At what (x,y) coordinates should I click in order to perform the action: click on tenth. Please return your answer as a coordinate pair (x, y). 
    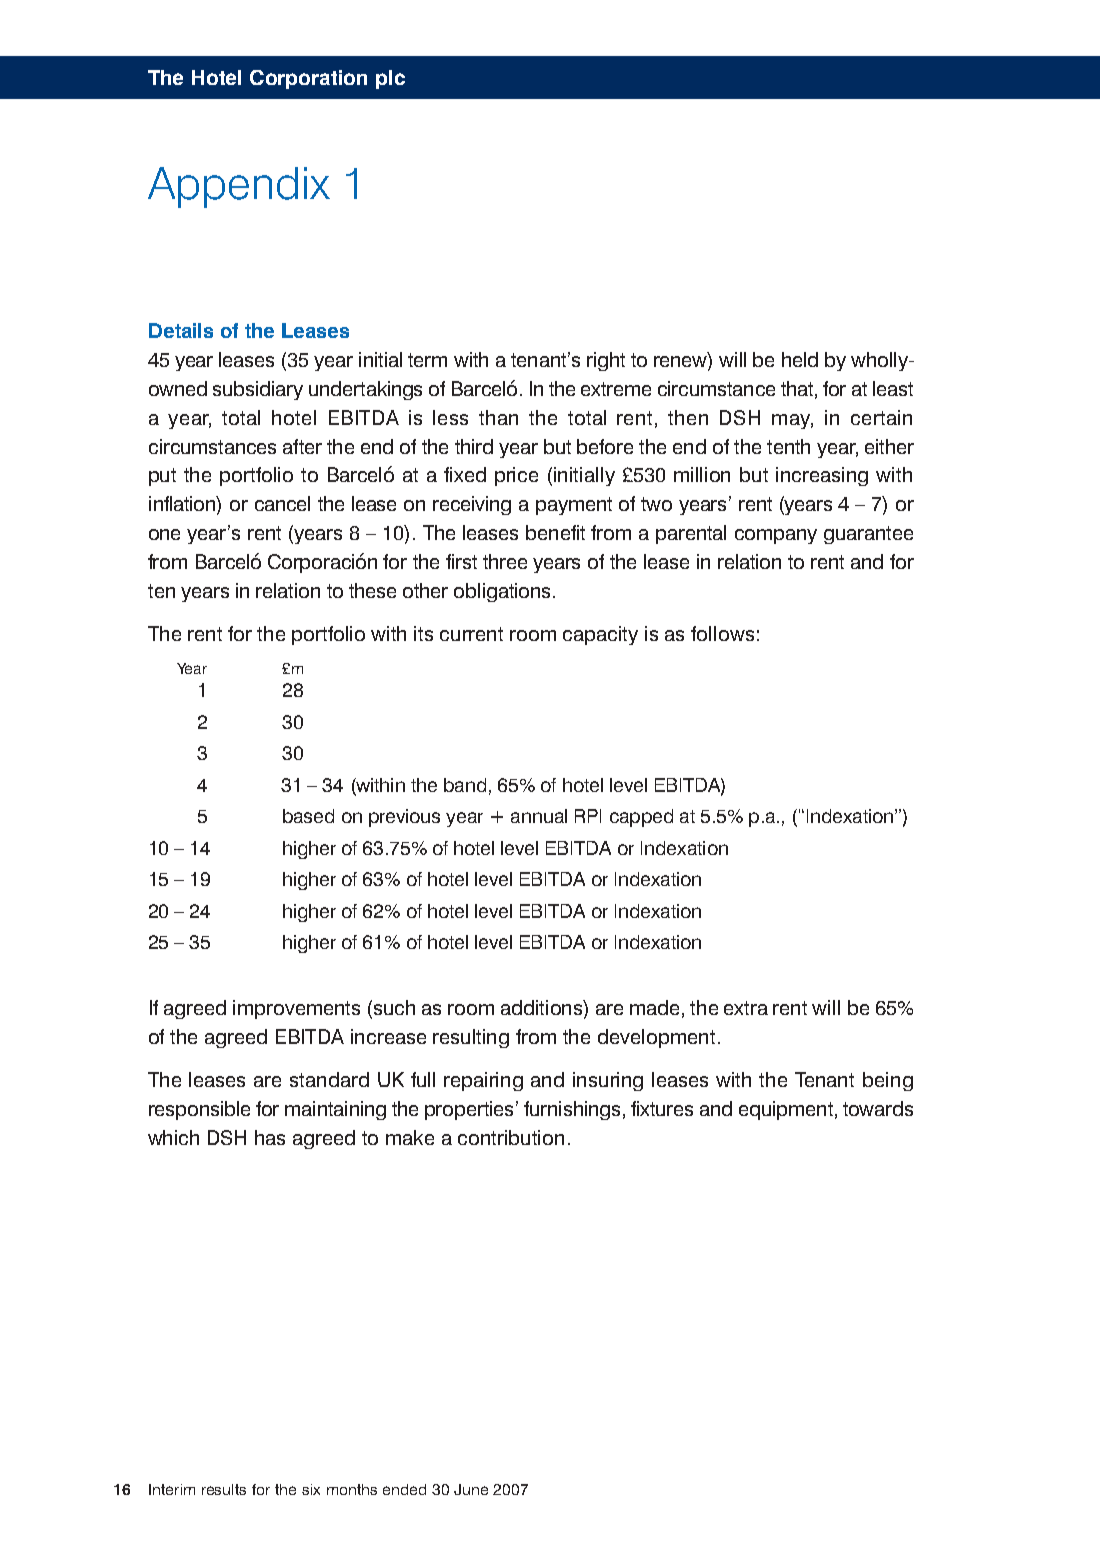
    Looking at the image, I should click on (788, 446).
